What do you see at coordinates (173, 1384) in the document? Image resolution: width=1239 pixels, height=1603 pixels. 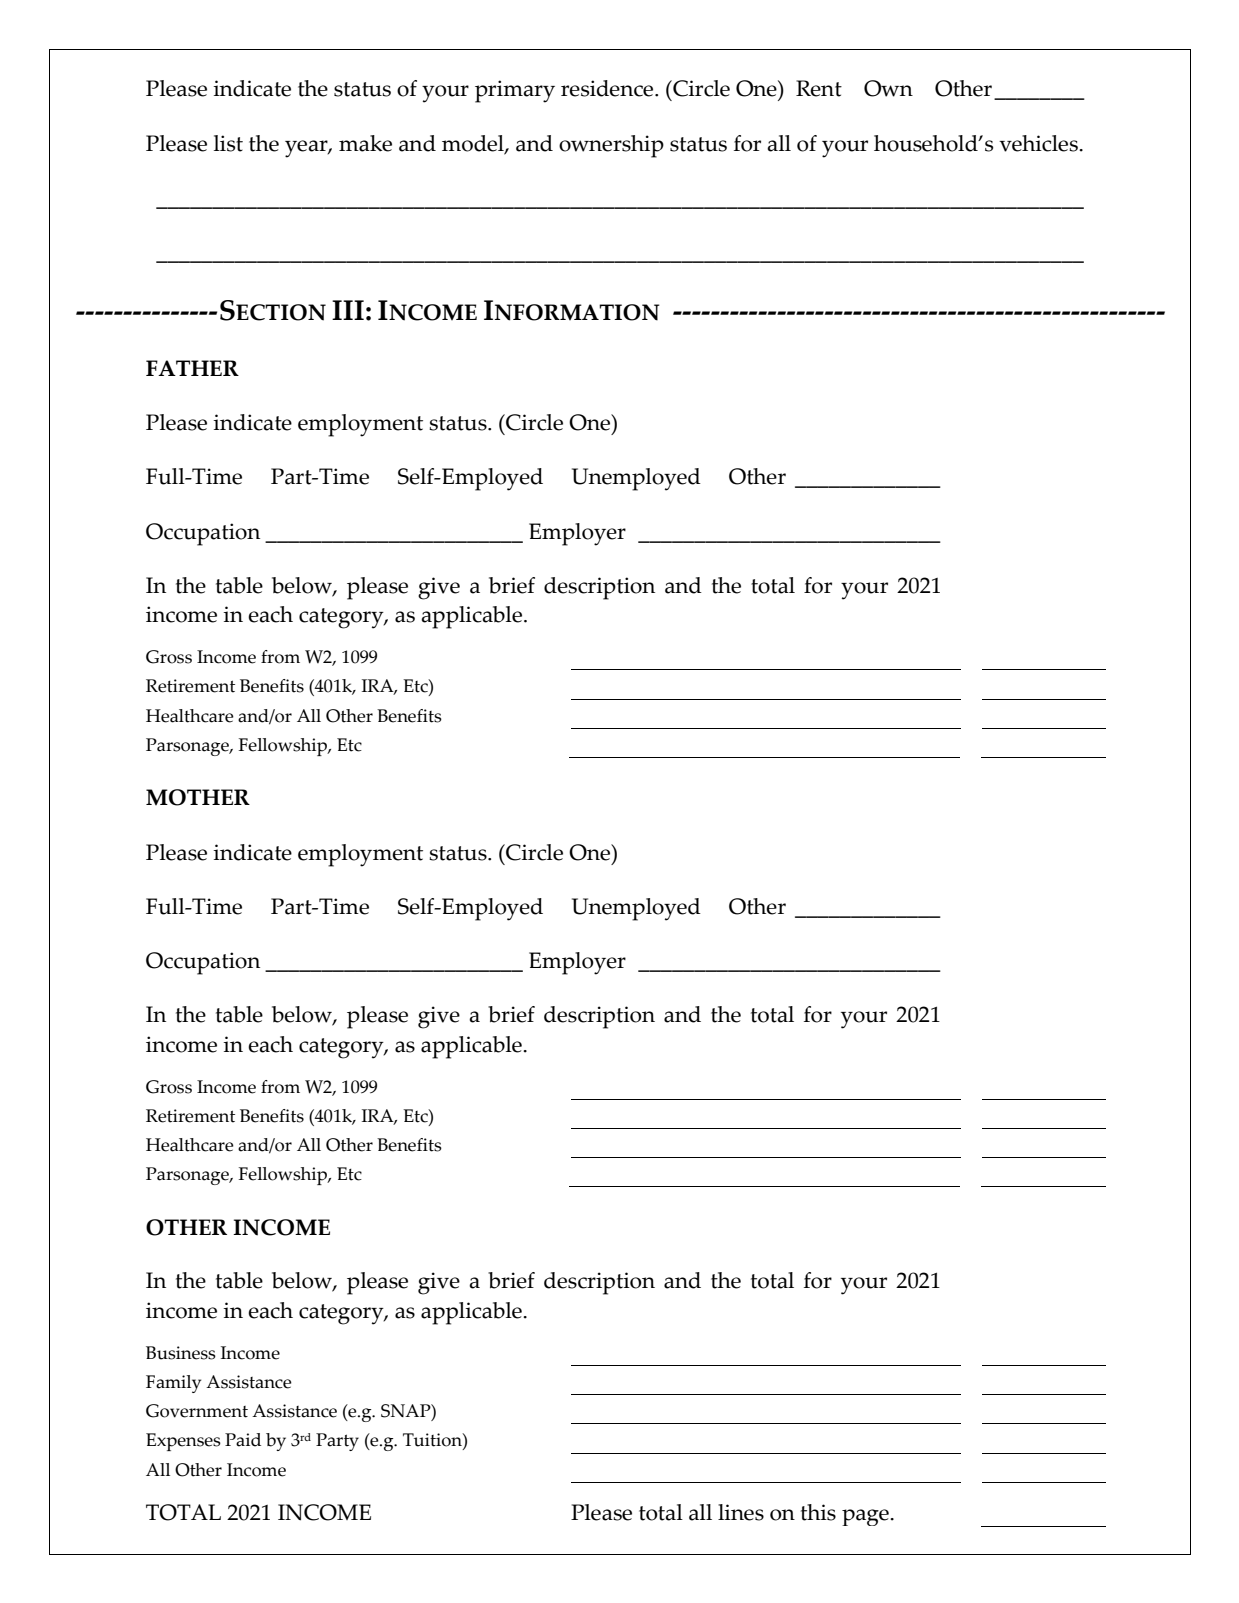 I see `Family` at bounding box center [173, 1384].
